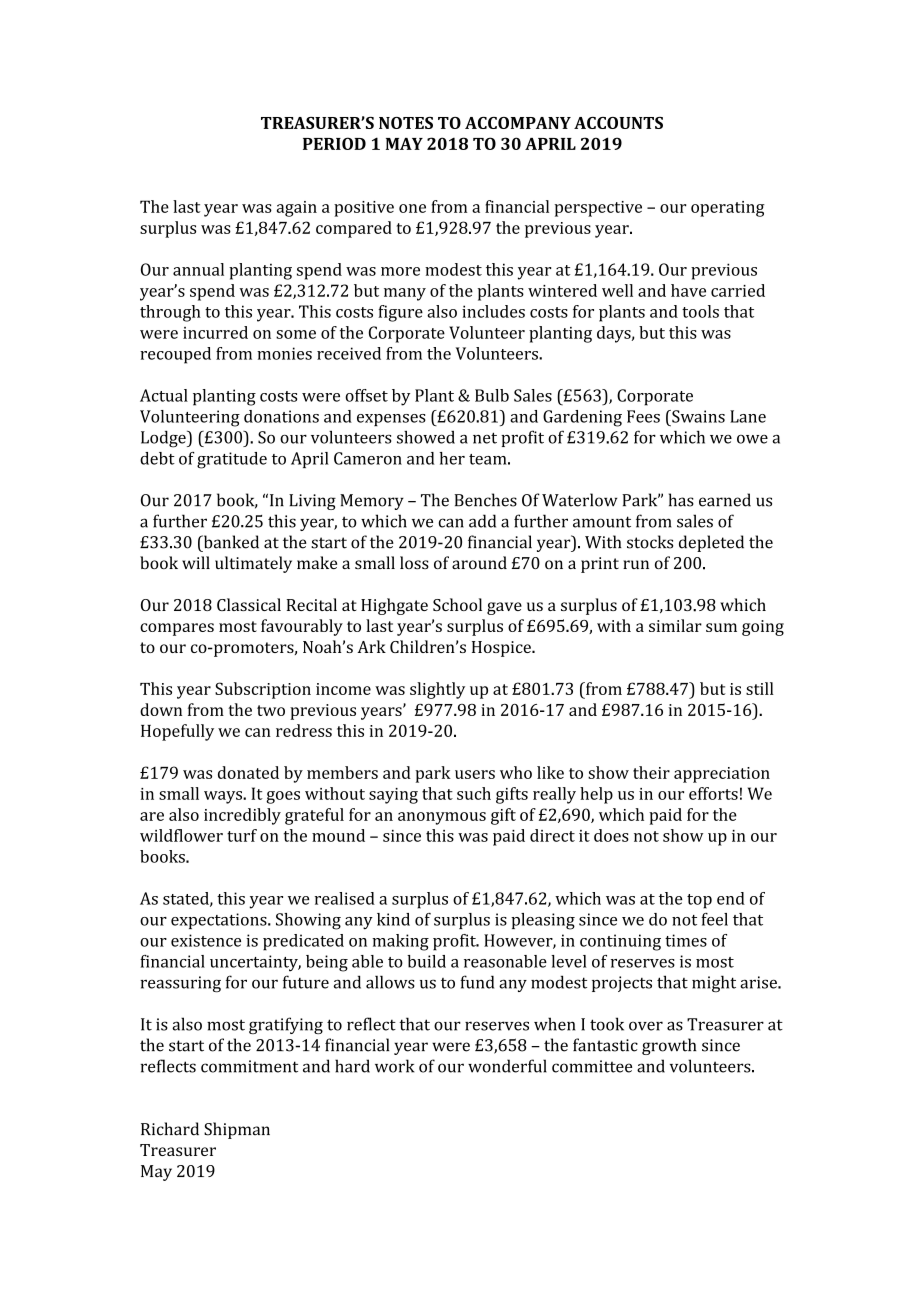  What do you see at coordinates (297, 209) in the document?
I see `again` at bounding box center [297, 209].
